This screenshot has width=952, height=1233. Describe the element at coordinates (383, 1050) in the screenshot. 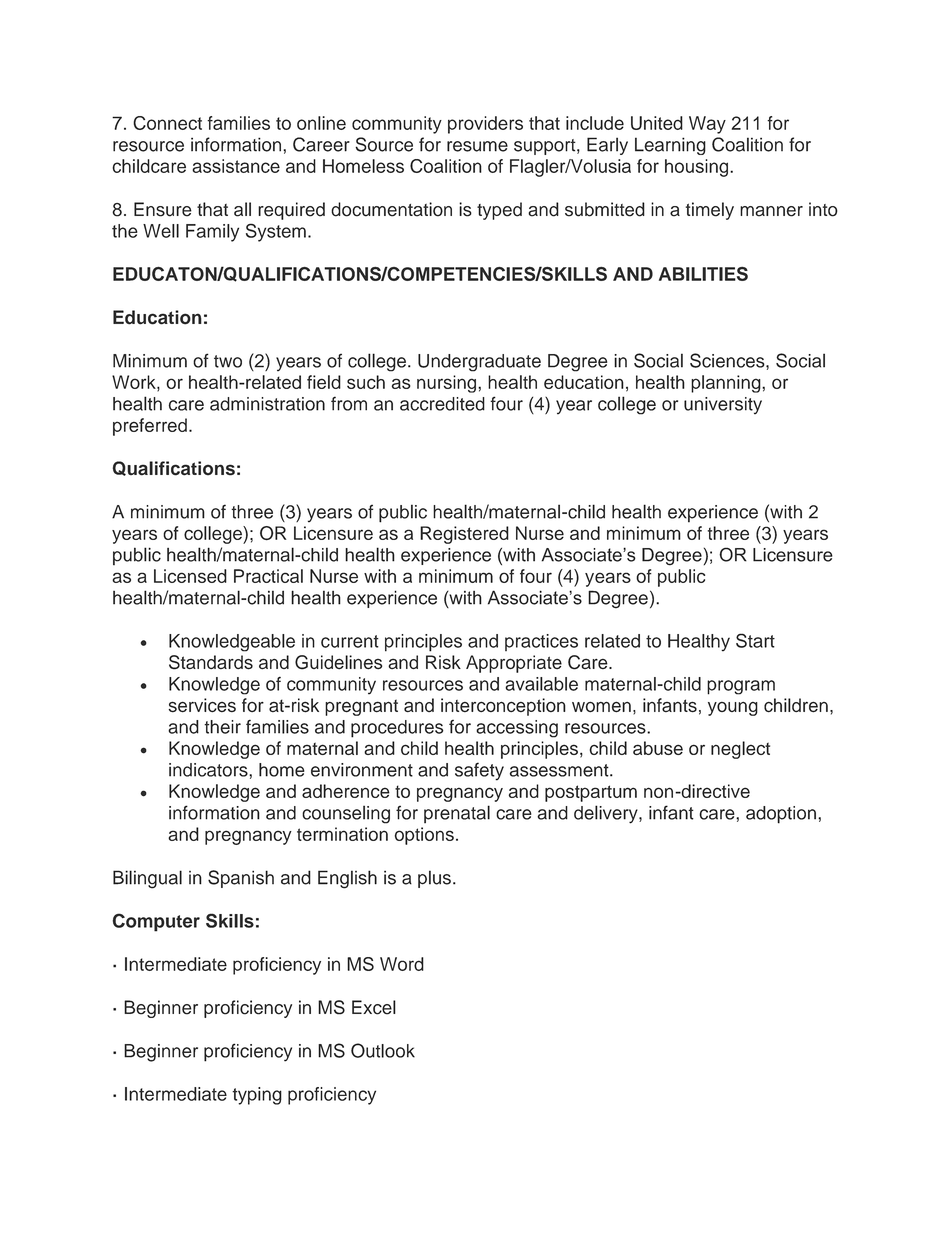

I see `Outlook` at that location.
